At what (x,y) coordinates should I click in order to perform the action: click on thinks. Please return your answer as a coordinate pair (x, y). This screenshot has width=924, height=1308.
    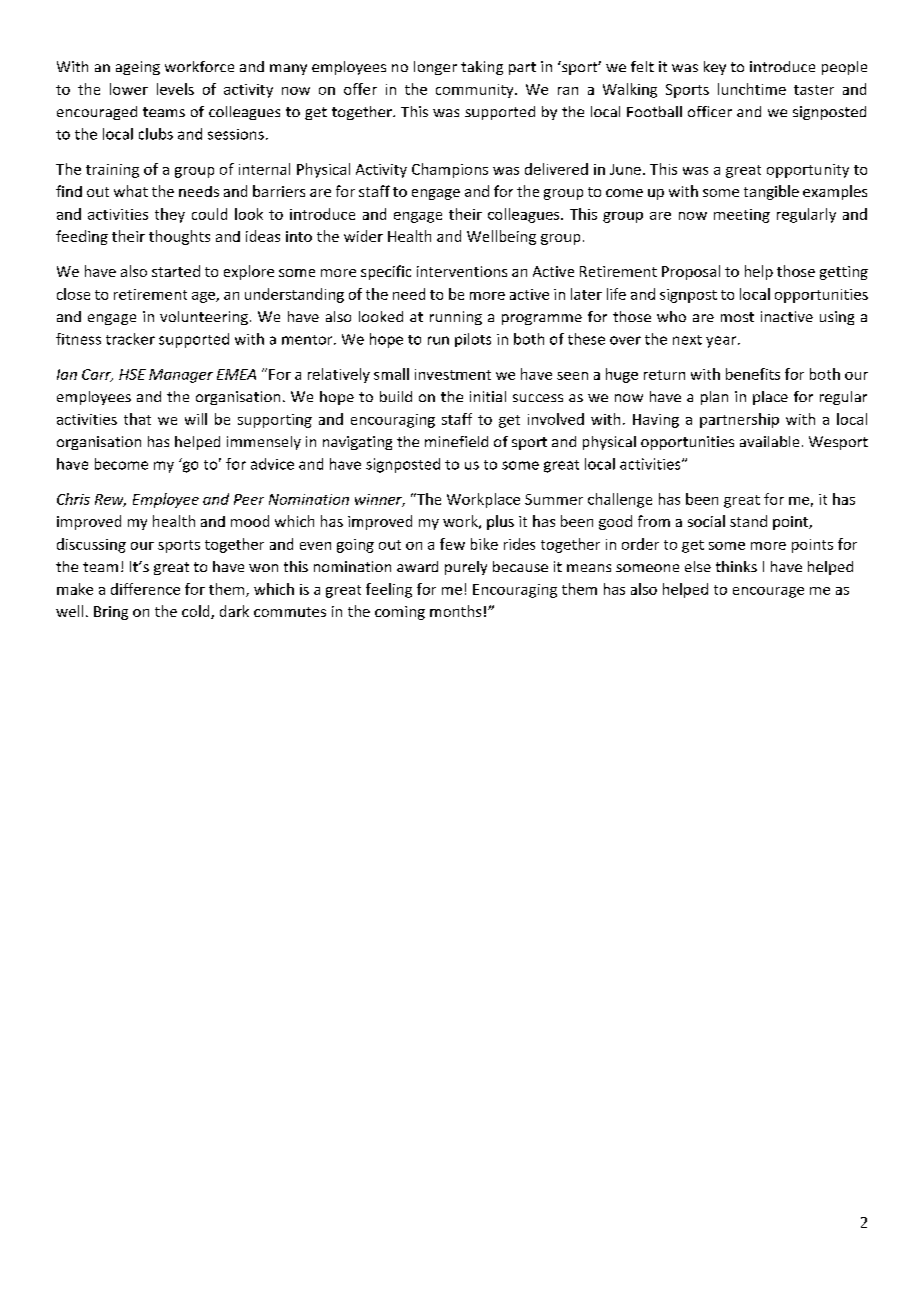
    Looking at the image, I should click on (736, 566).
